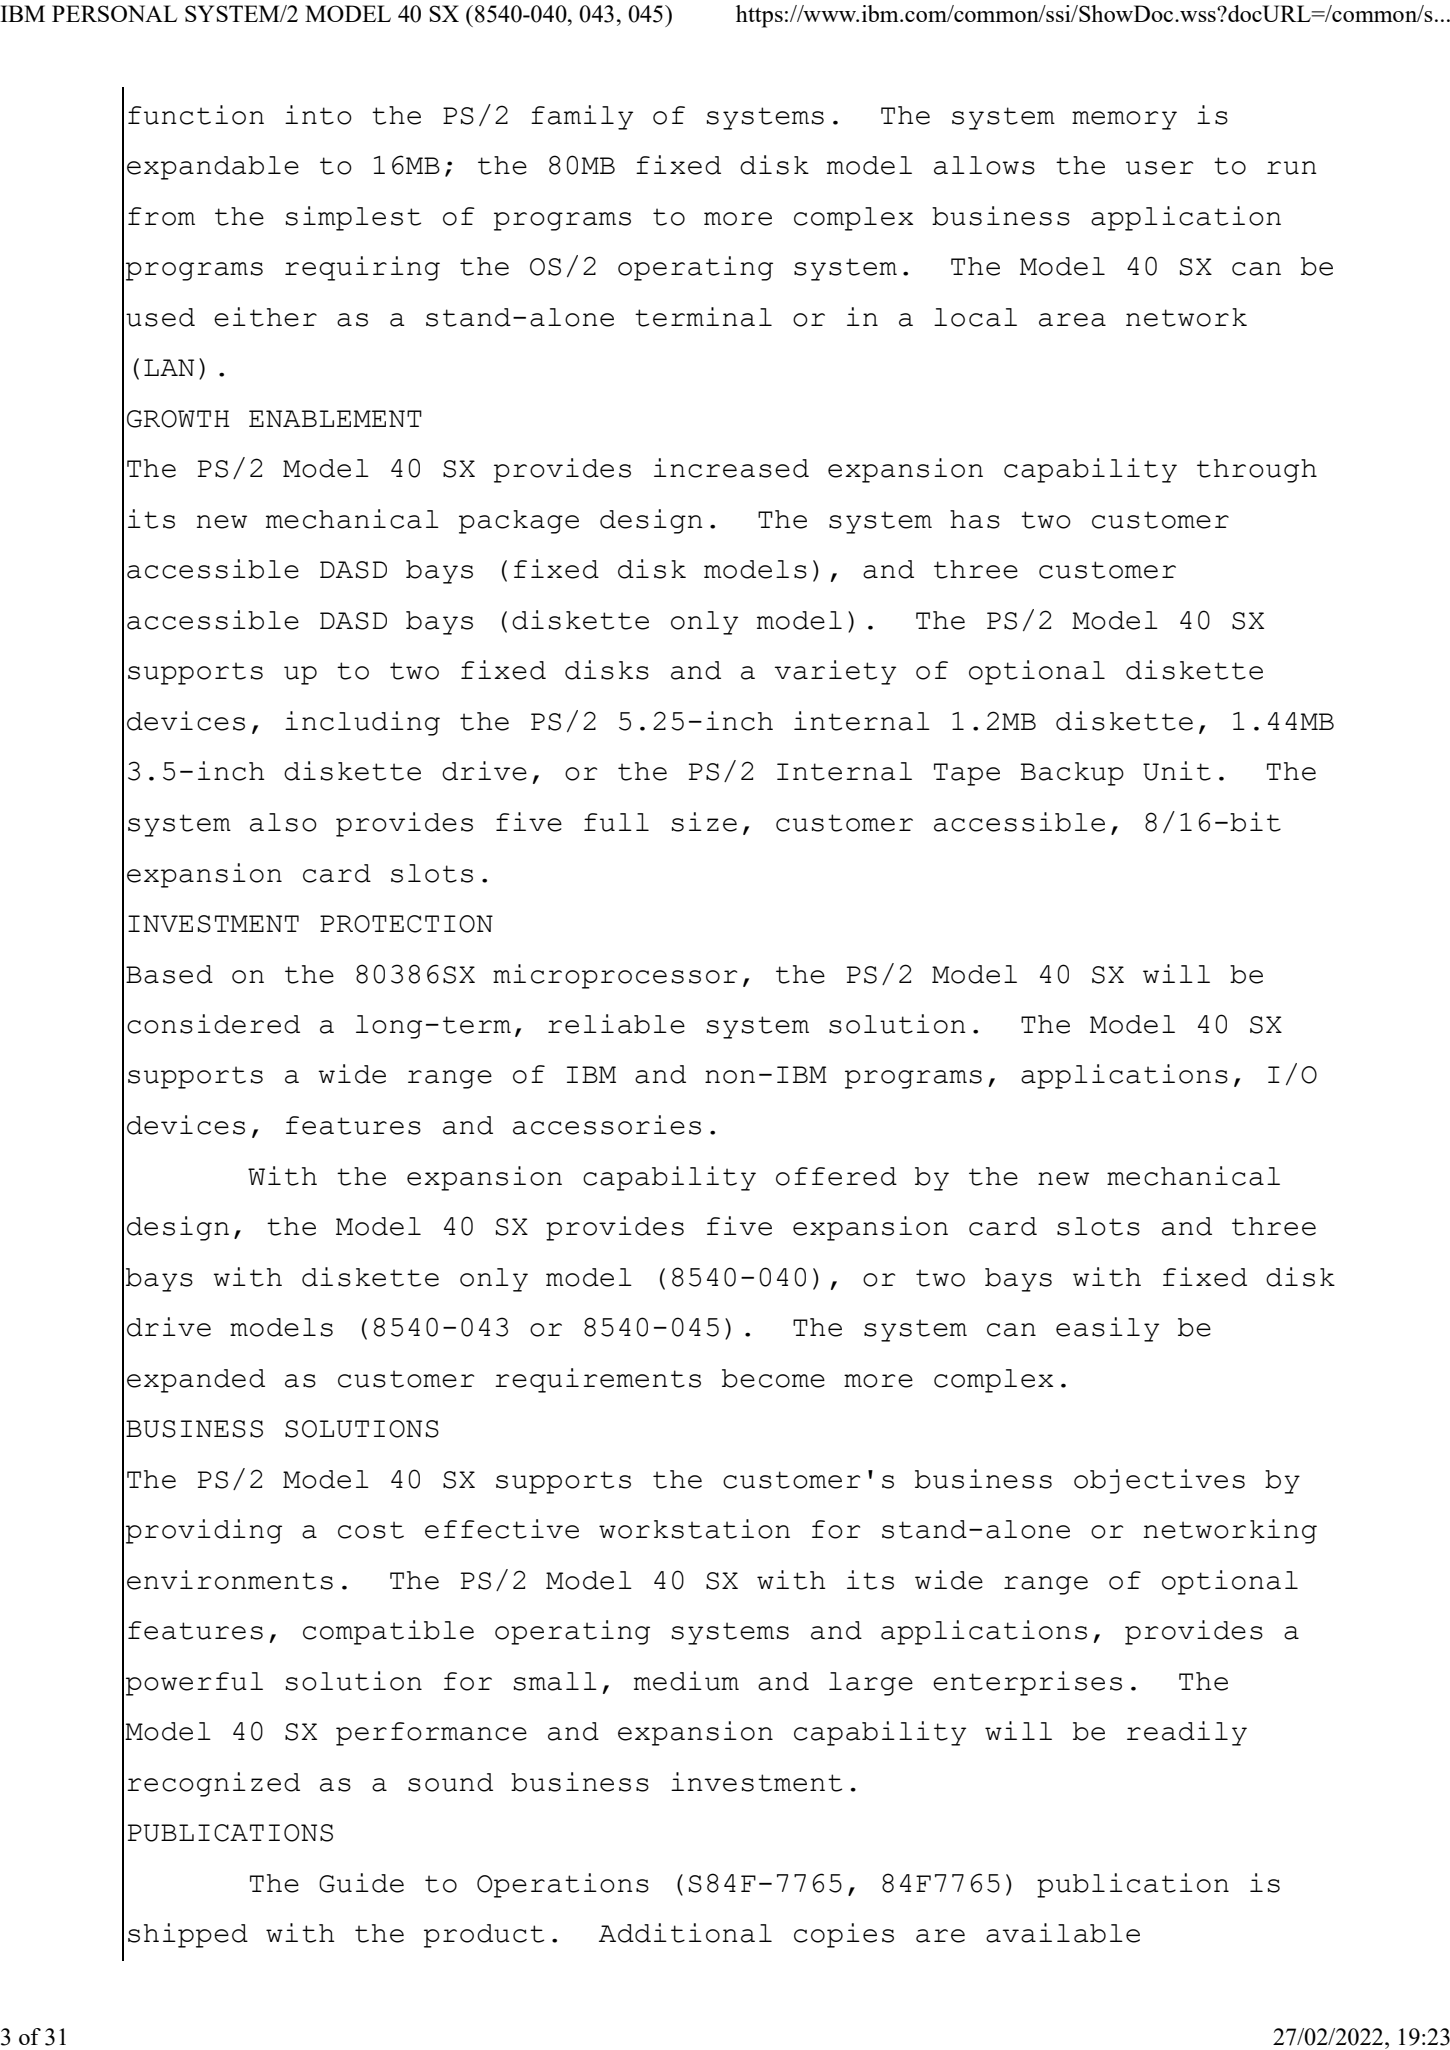  Describe the element at coordinates (582, 117) in the screenshot. I see `family` at that location.
